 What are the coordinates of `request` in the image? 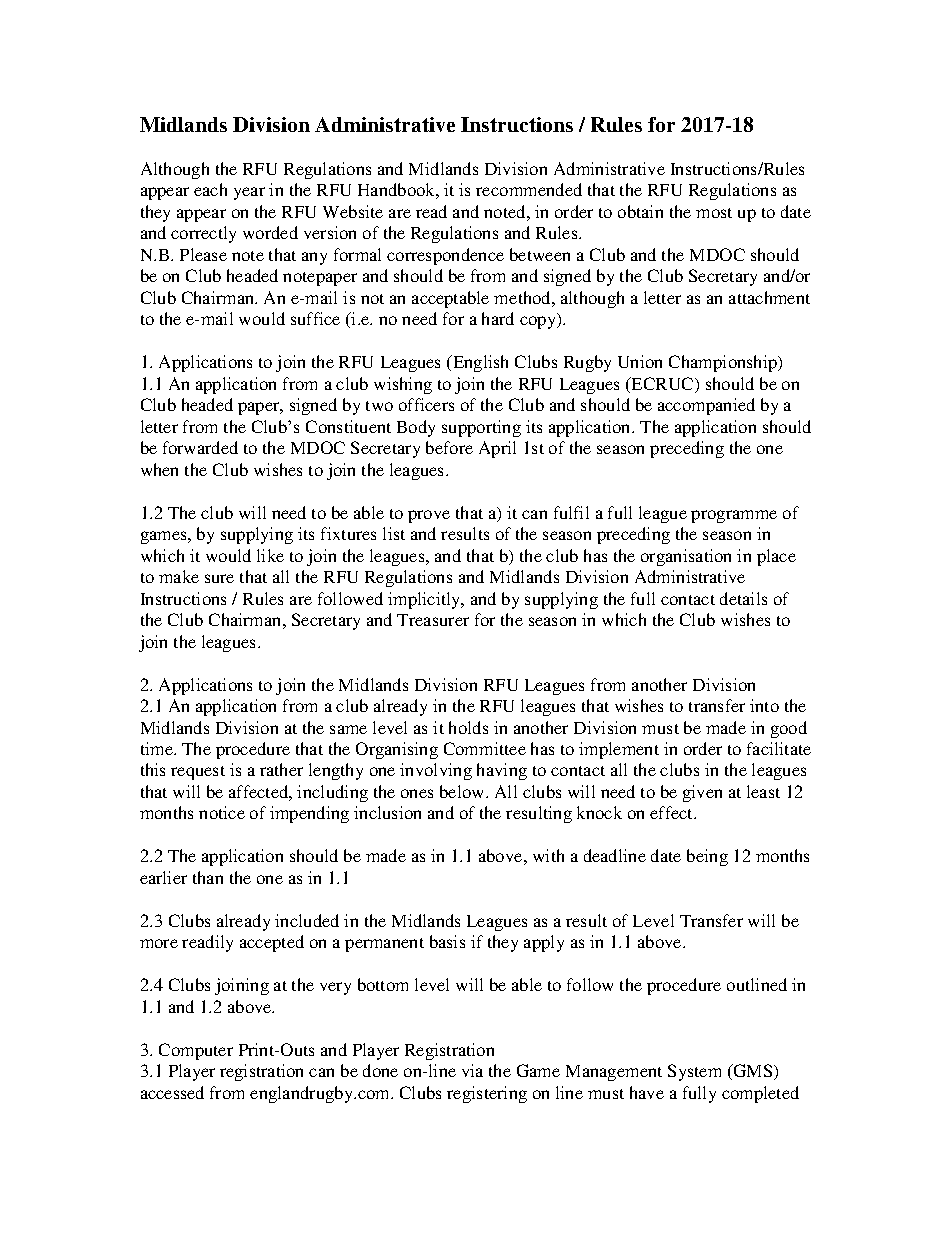 It's located at (198, 773).
